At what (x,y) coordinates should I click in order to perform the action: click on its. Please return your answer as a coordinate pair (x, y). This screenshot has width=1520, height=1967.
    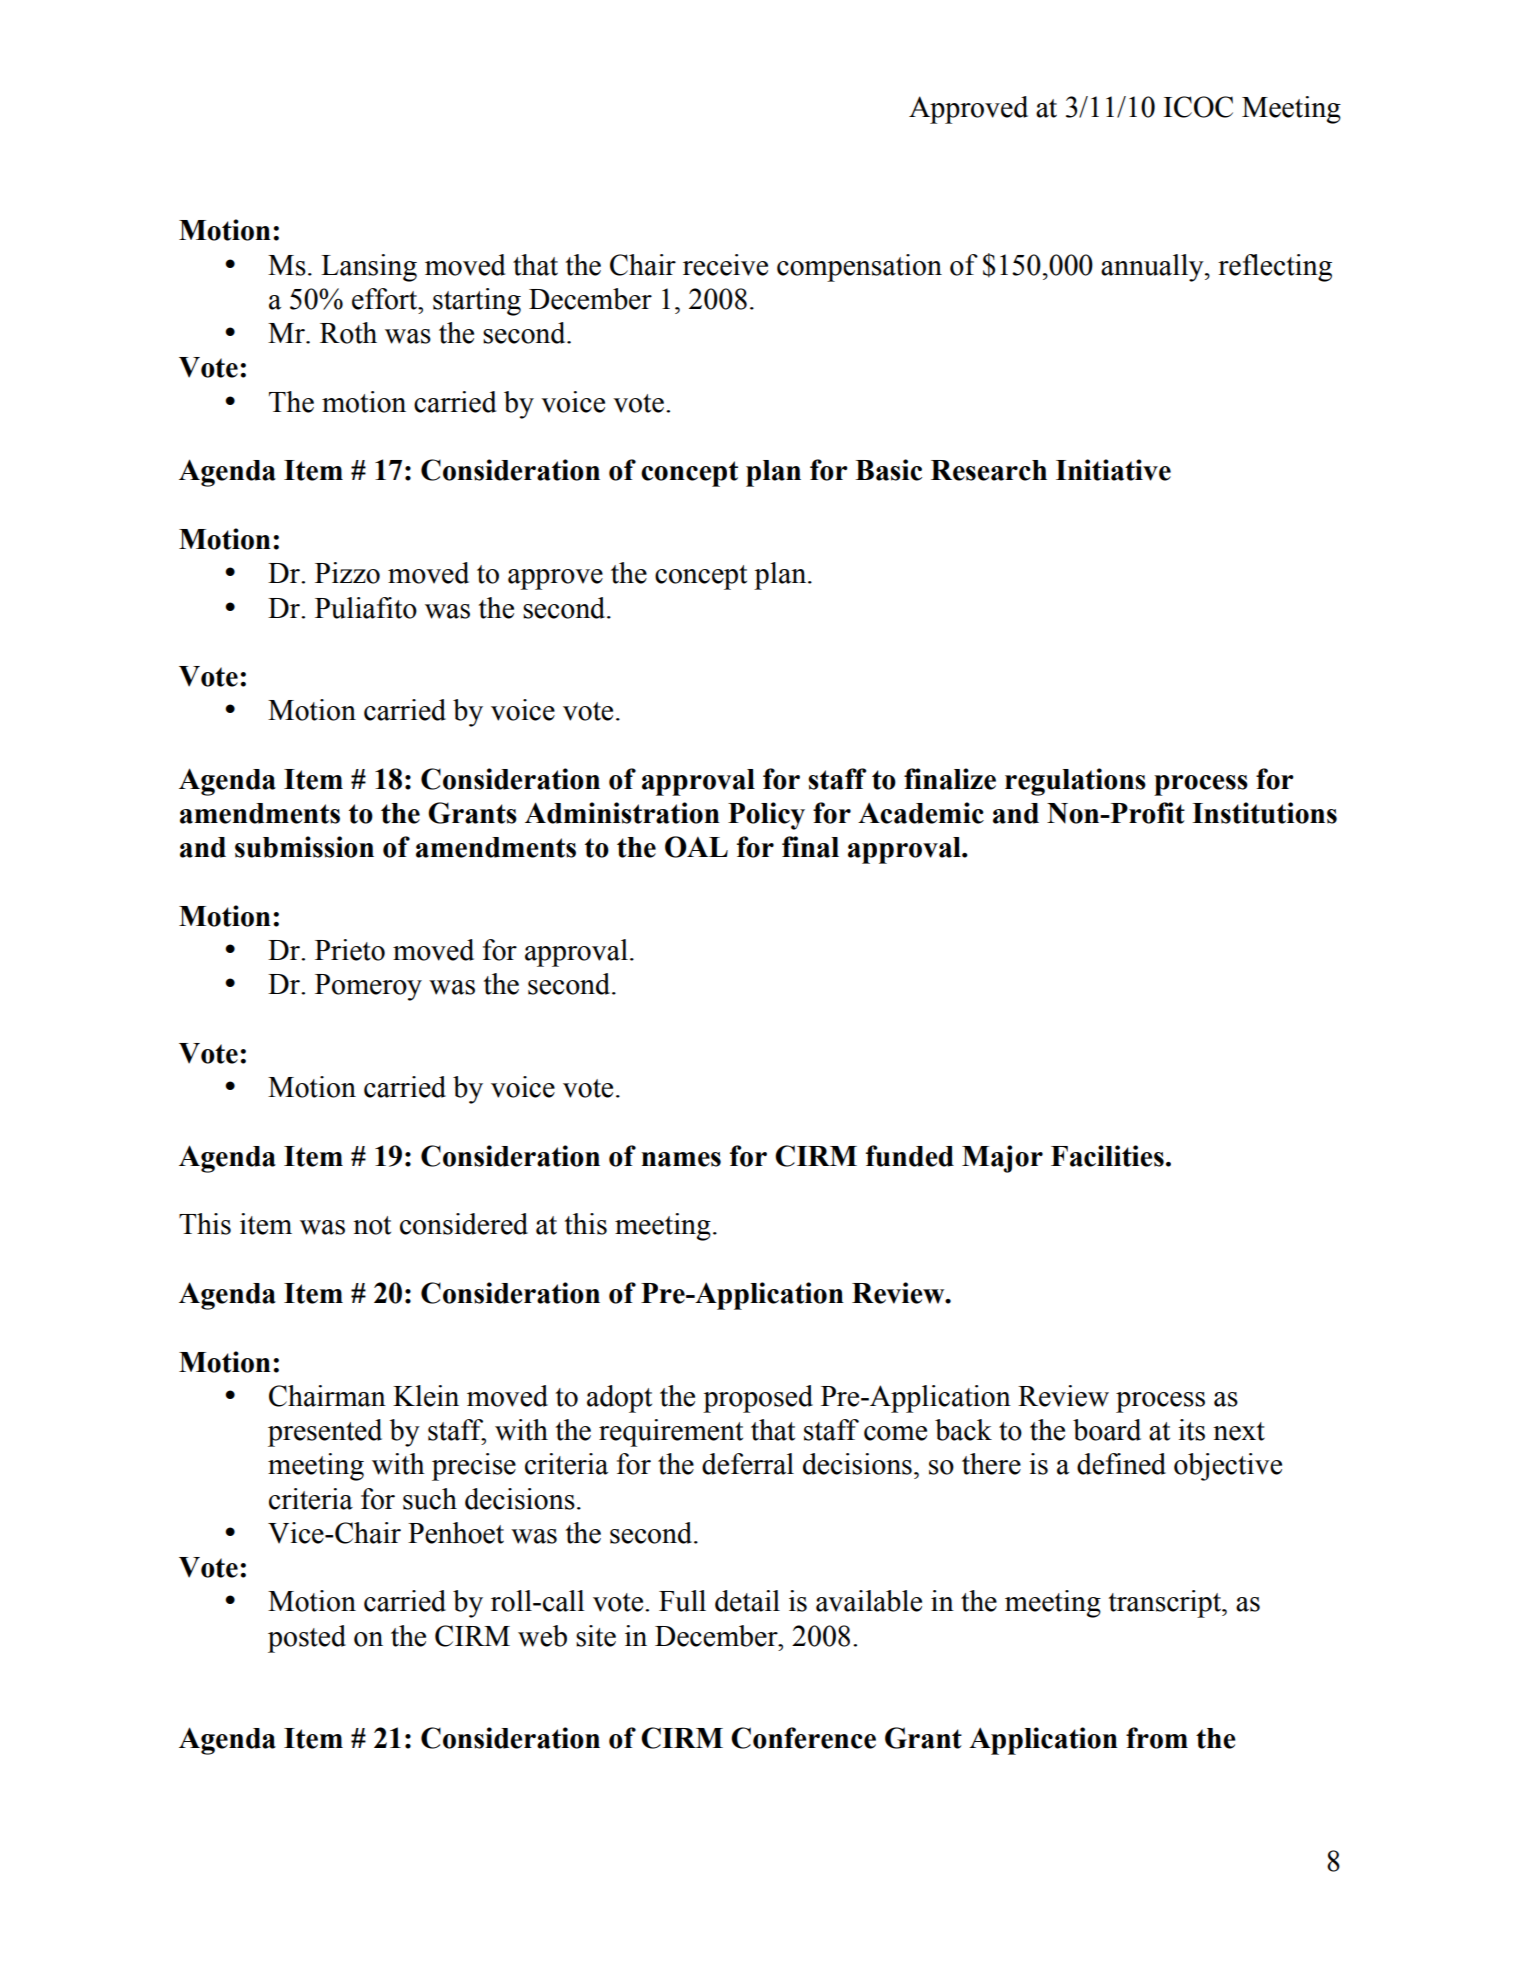
    Looking at the image, I should click on (1191, 1430).
